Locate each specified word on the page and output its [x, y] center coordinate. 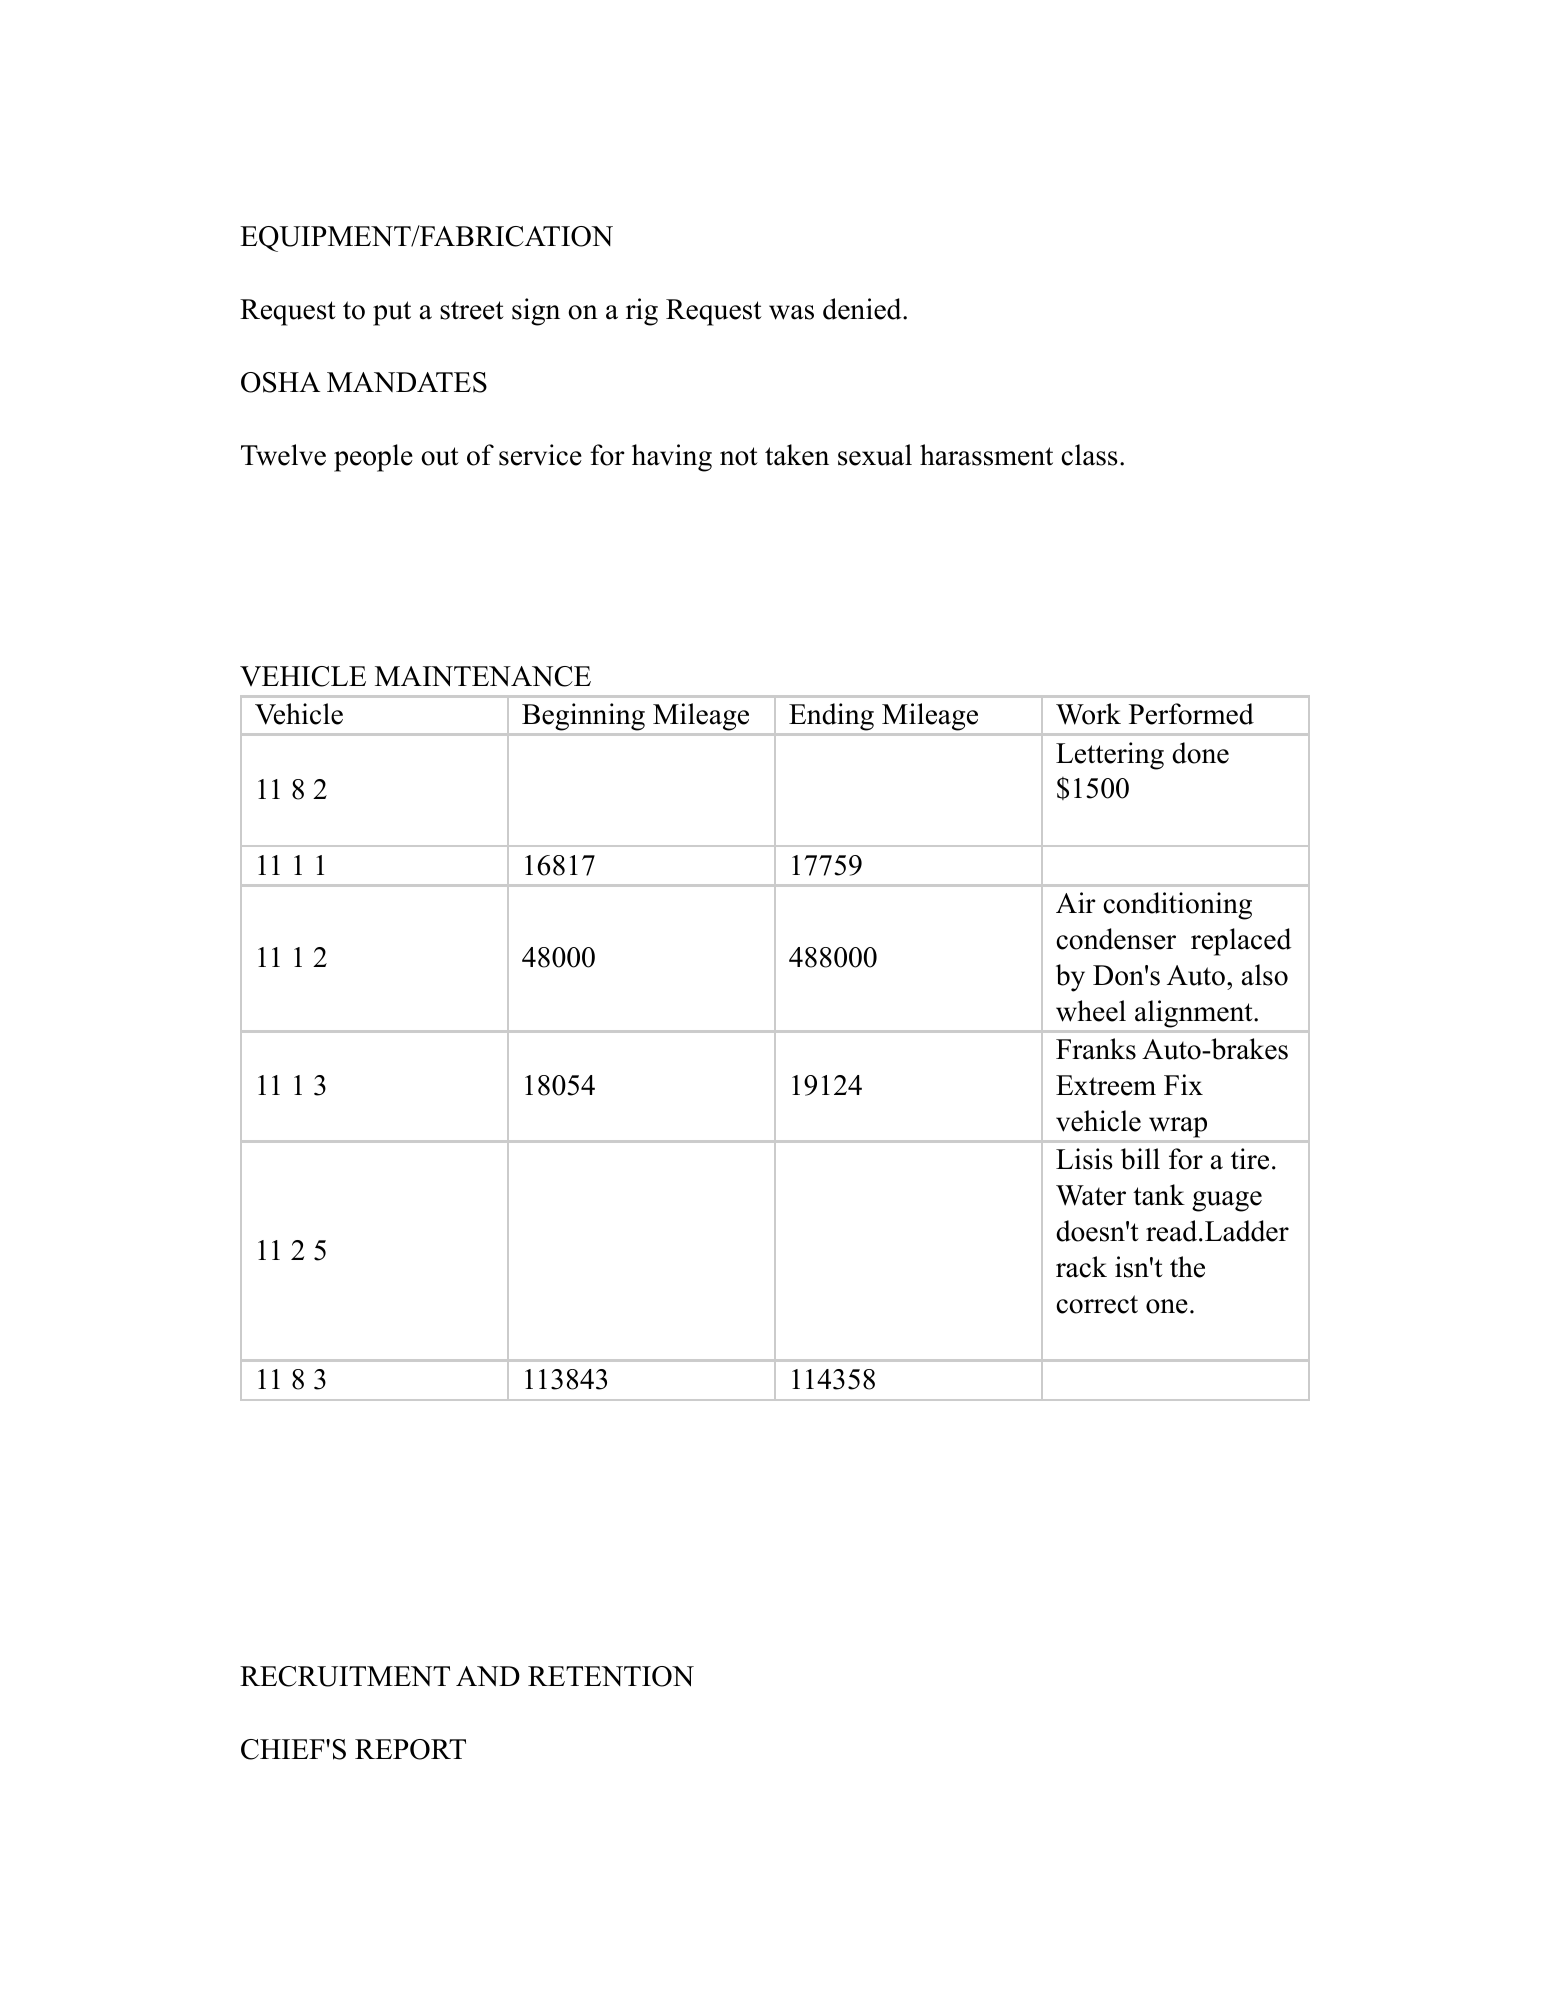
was [791, 312]
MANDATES [407, 382]
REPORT [410, 1749]
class [1089, 455]
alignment [1195, 1014]
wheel [1091, 1011]
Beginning [583, 717]
